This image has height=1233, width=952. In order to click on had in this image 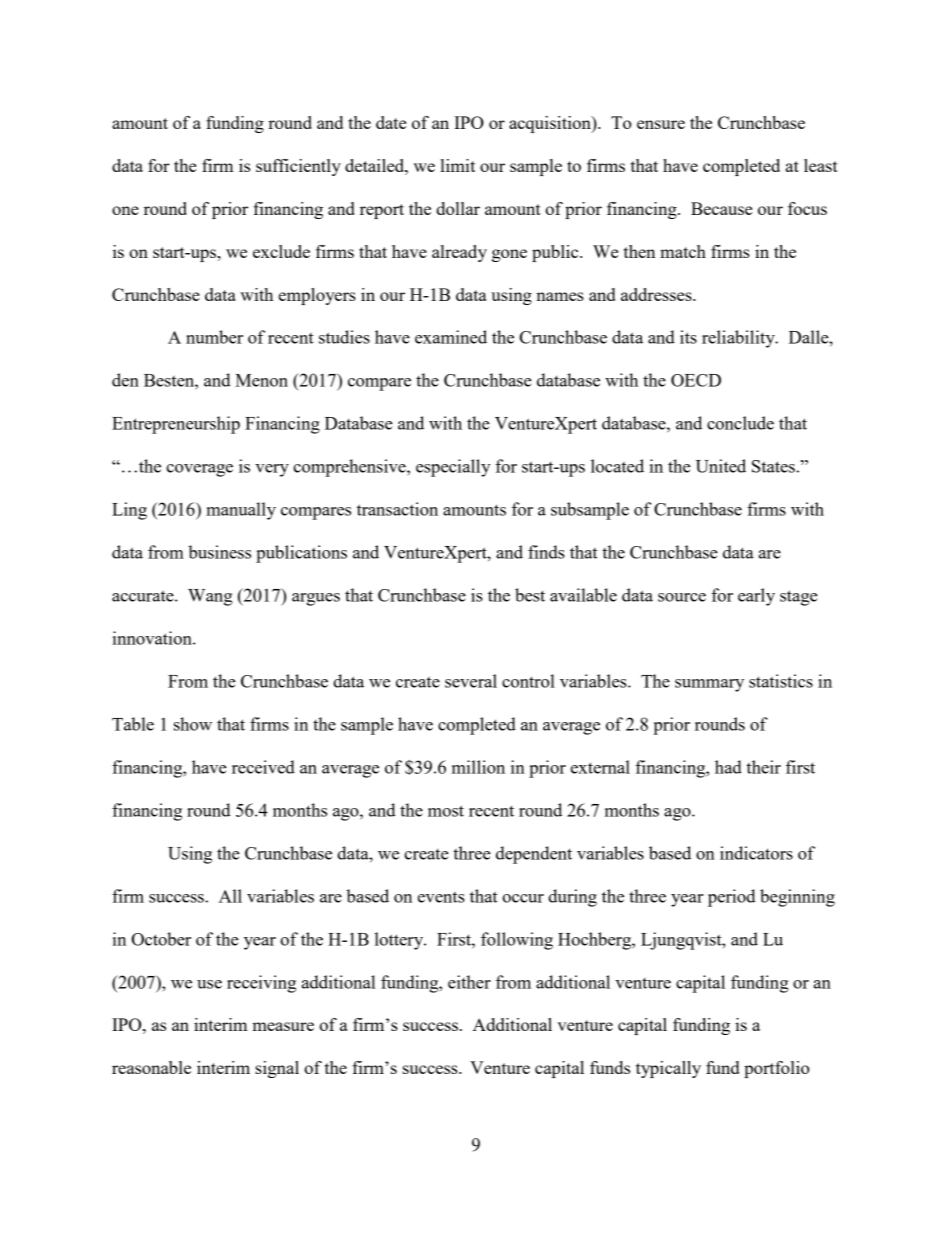, I will do `click(728, 767)`.
